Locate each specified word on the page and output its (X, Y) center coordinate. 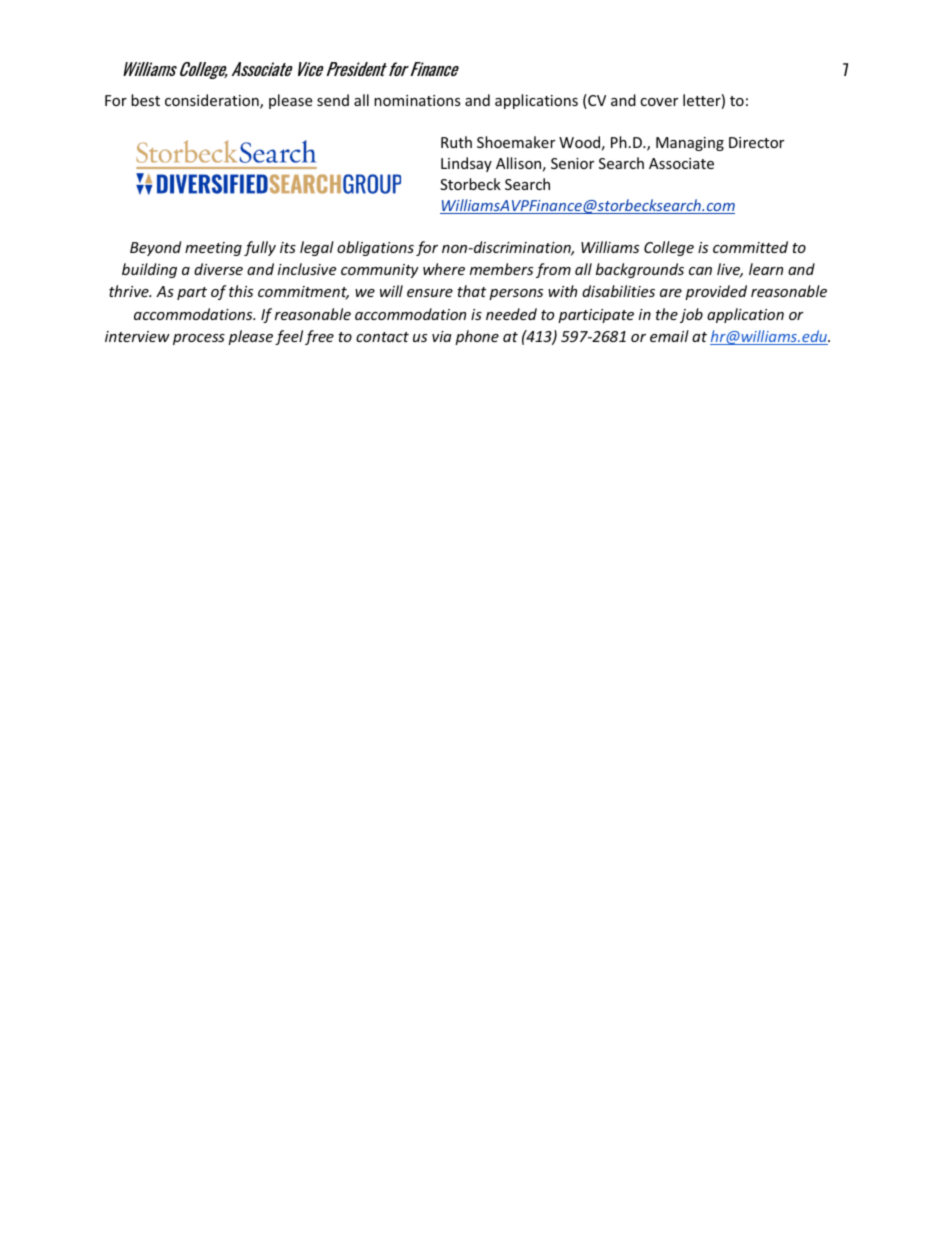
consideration (213, 101)
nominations (417, 100)
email (669, 336)
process (199, 339)
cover (659, 102)
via (442, 336)
